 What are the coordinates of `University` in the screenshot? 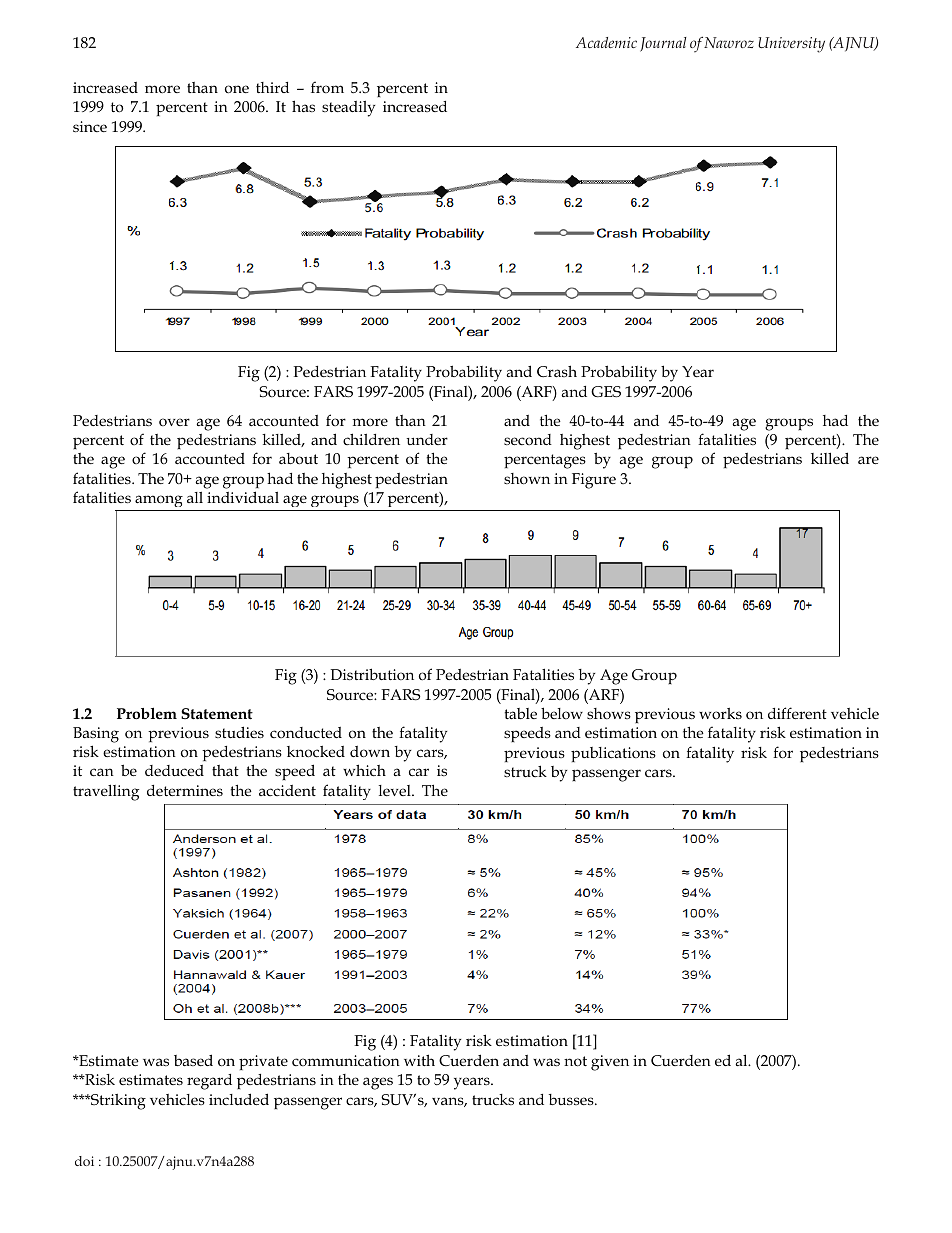 It's located at (791, 45).
